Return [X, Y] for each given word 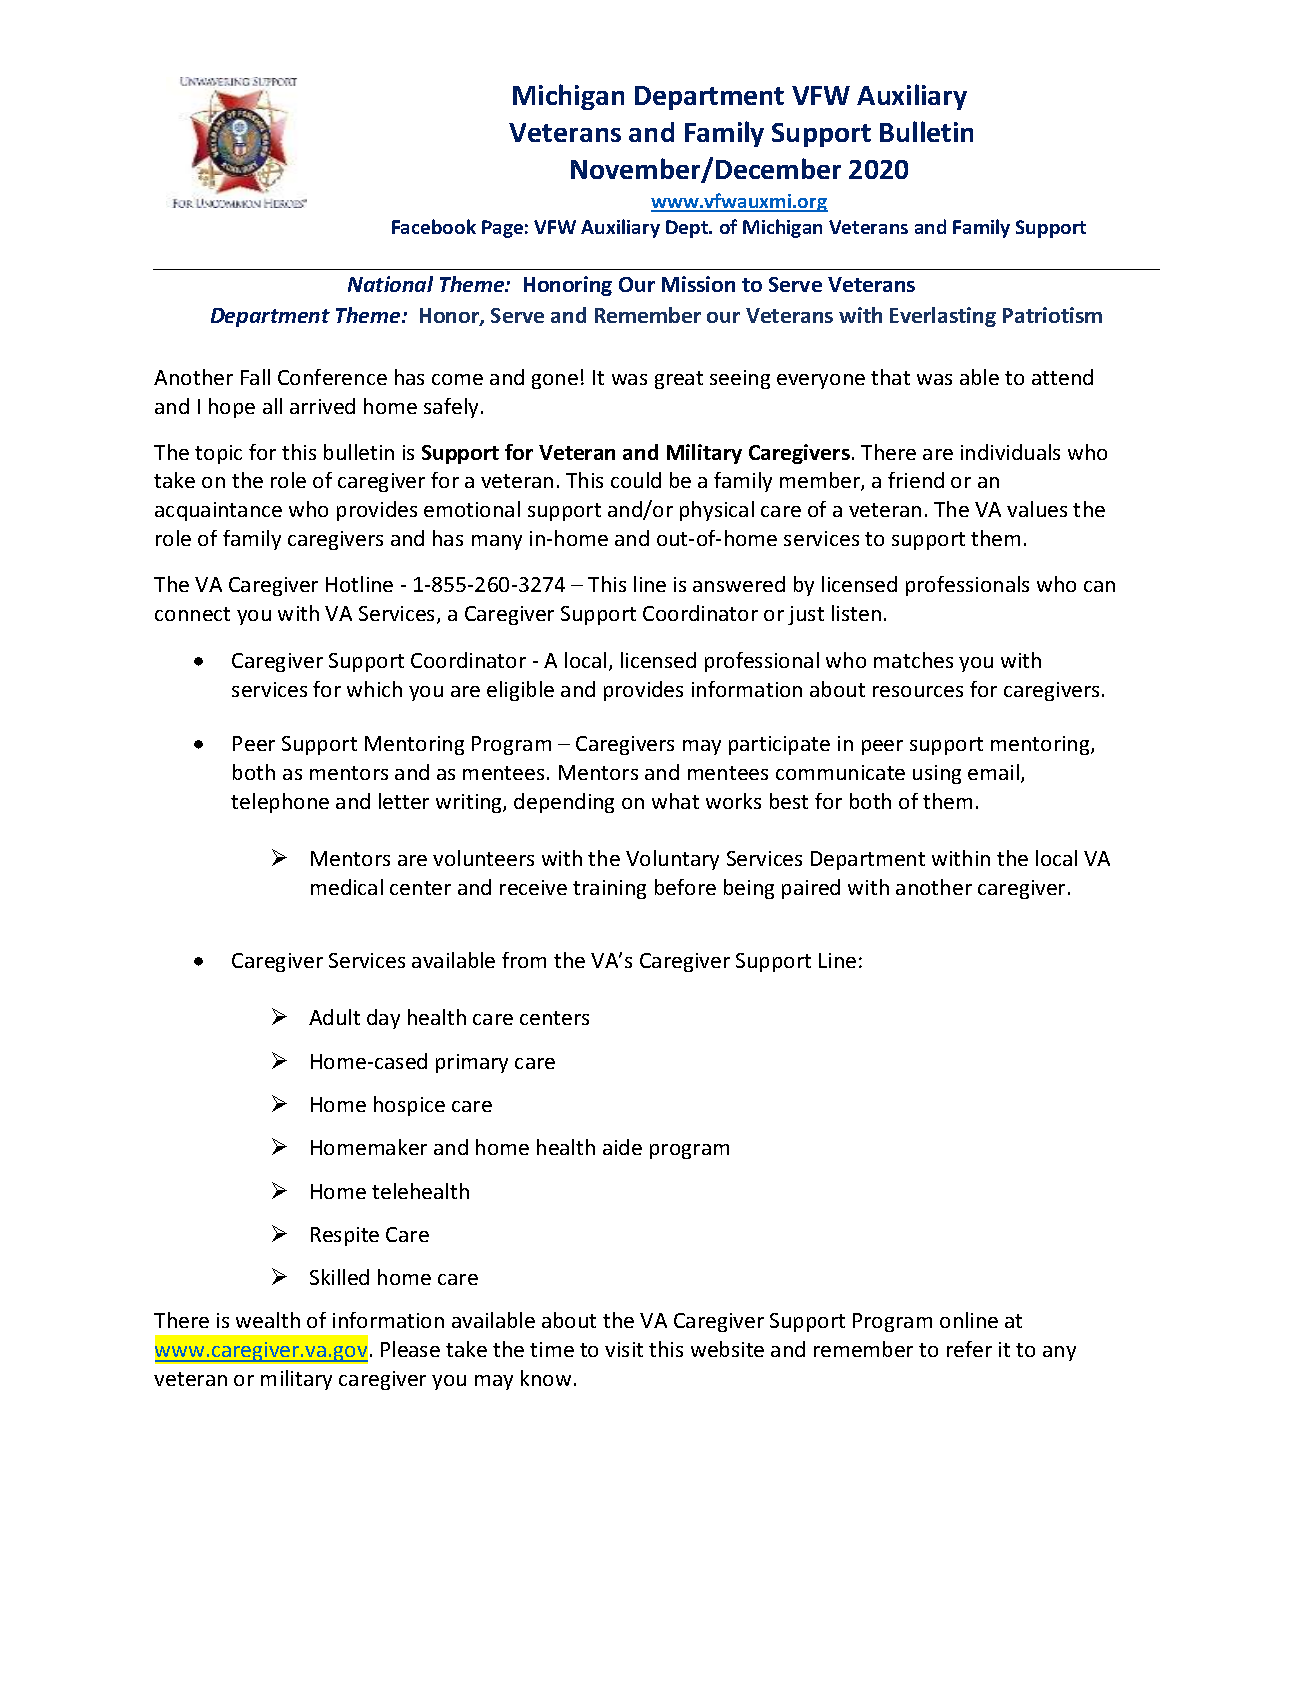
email [993, 772]
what [675, 801]
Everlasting [943, 317]
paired [811, 889]
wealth [268, 1320]
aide [622, 1147]
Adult [334, 1017]
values [1037, 509]
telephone [280, 803]
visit [624, 1349]
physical [717, 511]
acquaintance [218, 511]
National [390, 284]
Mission [698, 284]
